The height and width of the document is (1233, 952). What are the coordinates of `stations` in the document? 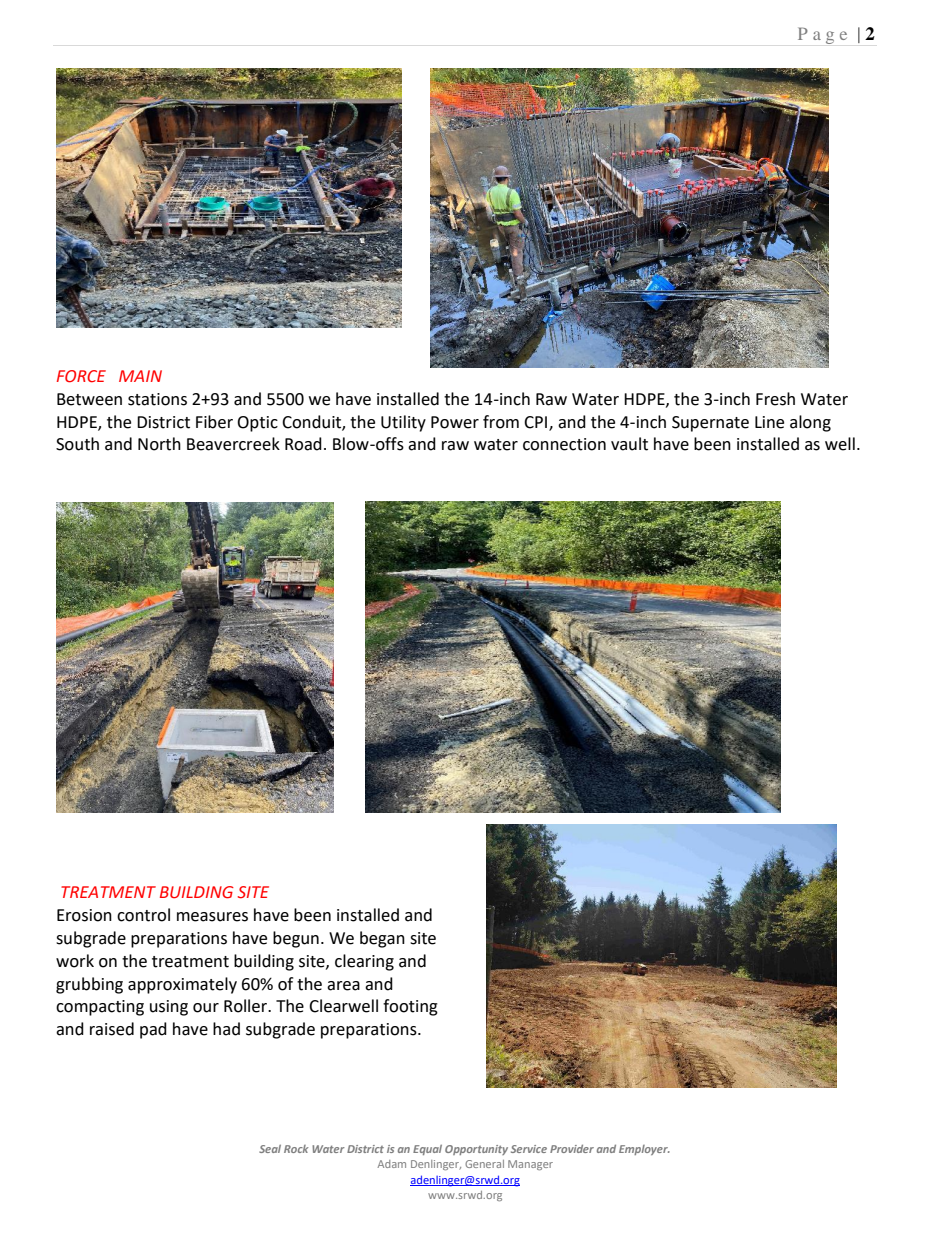 It's located at (157, 399).
